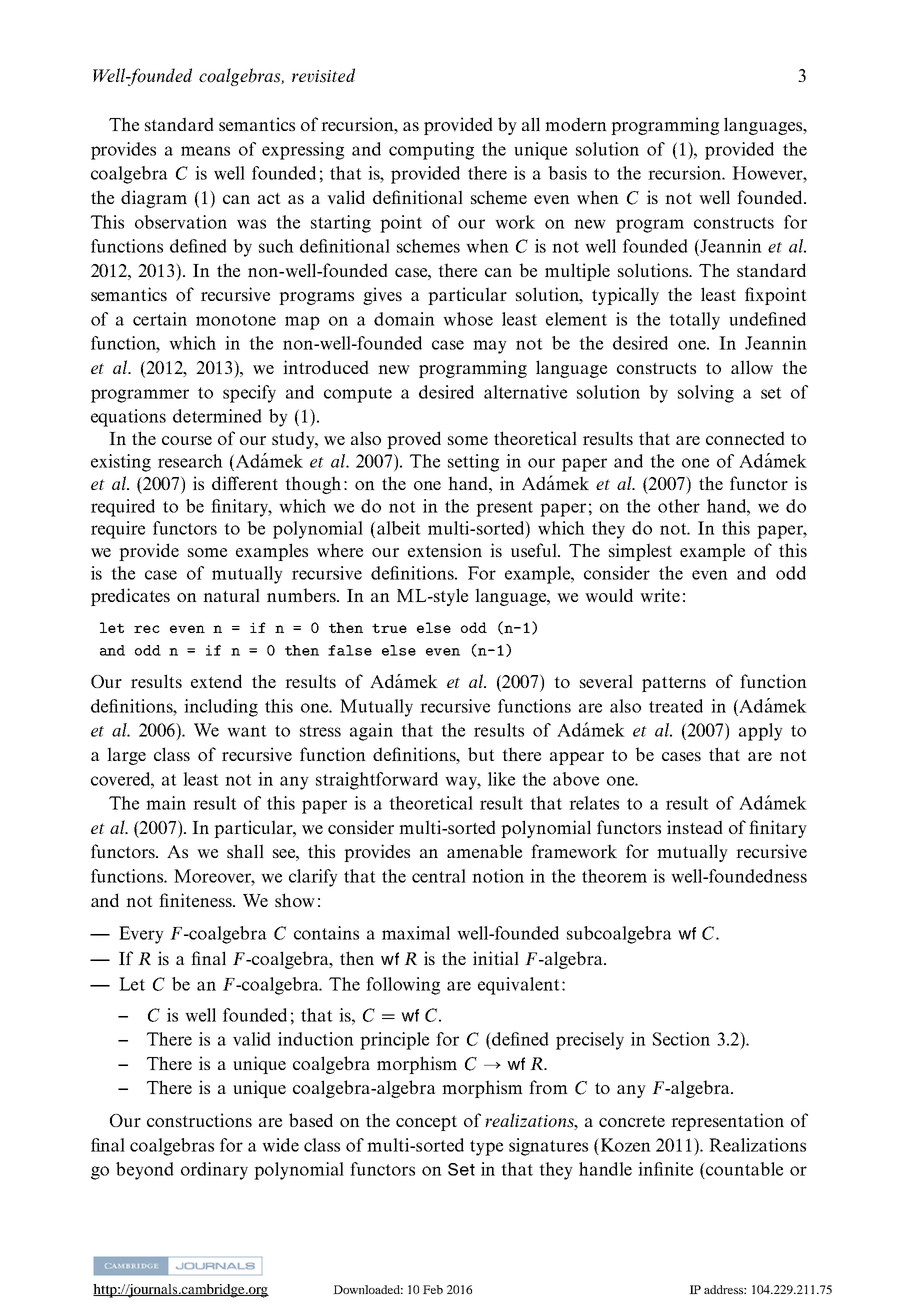  I want to click on Feb, so click(433, 1289).
